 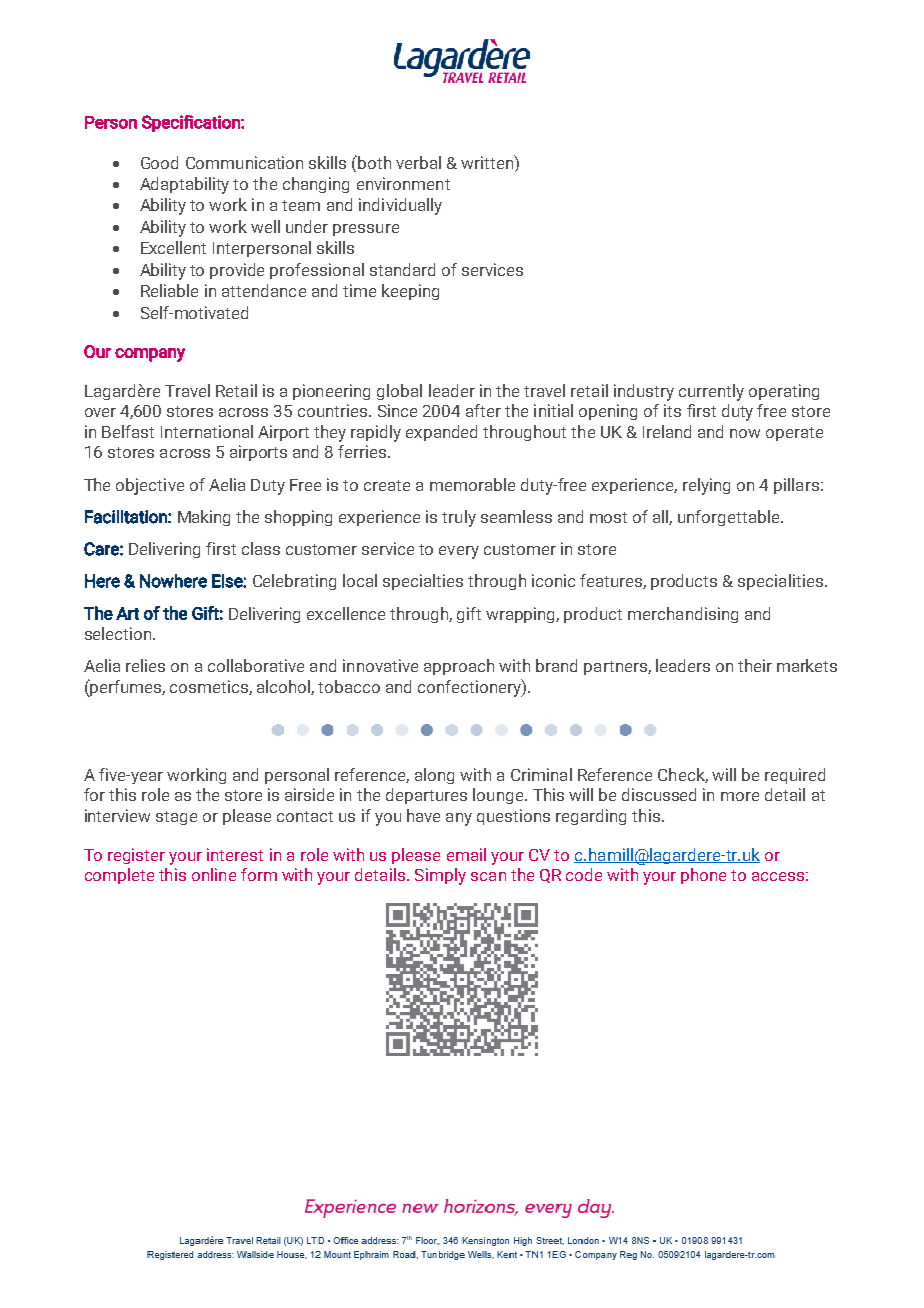 I want to click on approach, so click(x=459, y=667).
